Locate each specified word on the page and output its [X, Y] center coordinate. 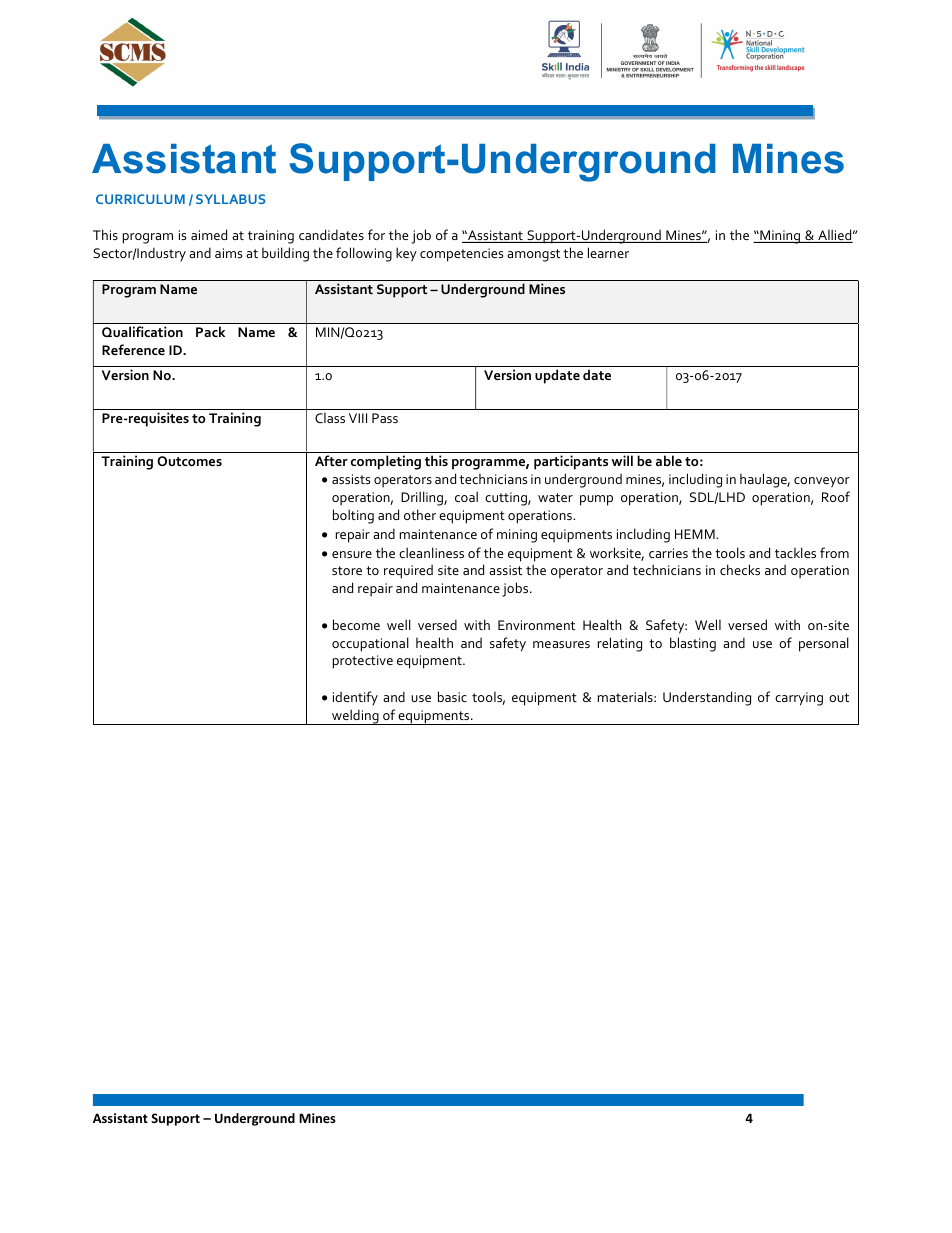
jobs [516, 589]
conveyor [822, 482]
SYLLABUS [231, 199]
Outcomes [189, 461]
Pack [210, 331]
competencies [461, 255]
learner [608, 252]
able [669, 460]
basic [452, 696]
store [347, 570]
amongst [533, 255]
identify [355, 698]
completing [386, 462]
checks [740, 569]
